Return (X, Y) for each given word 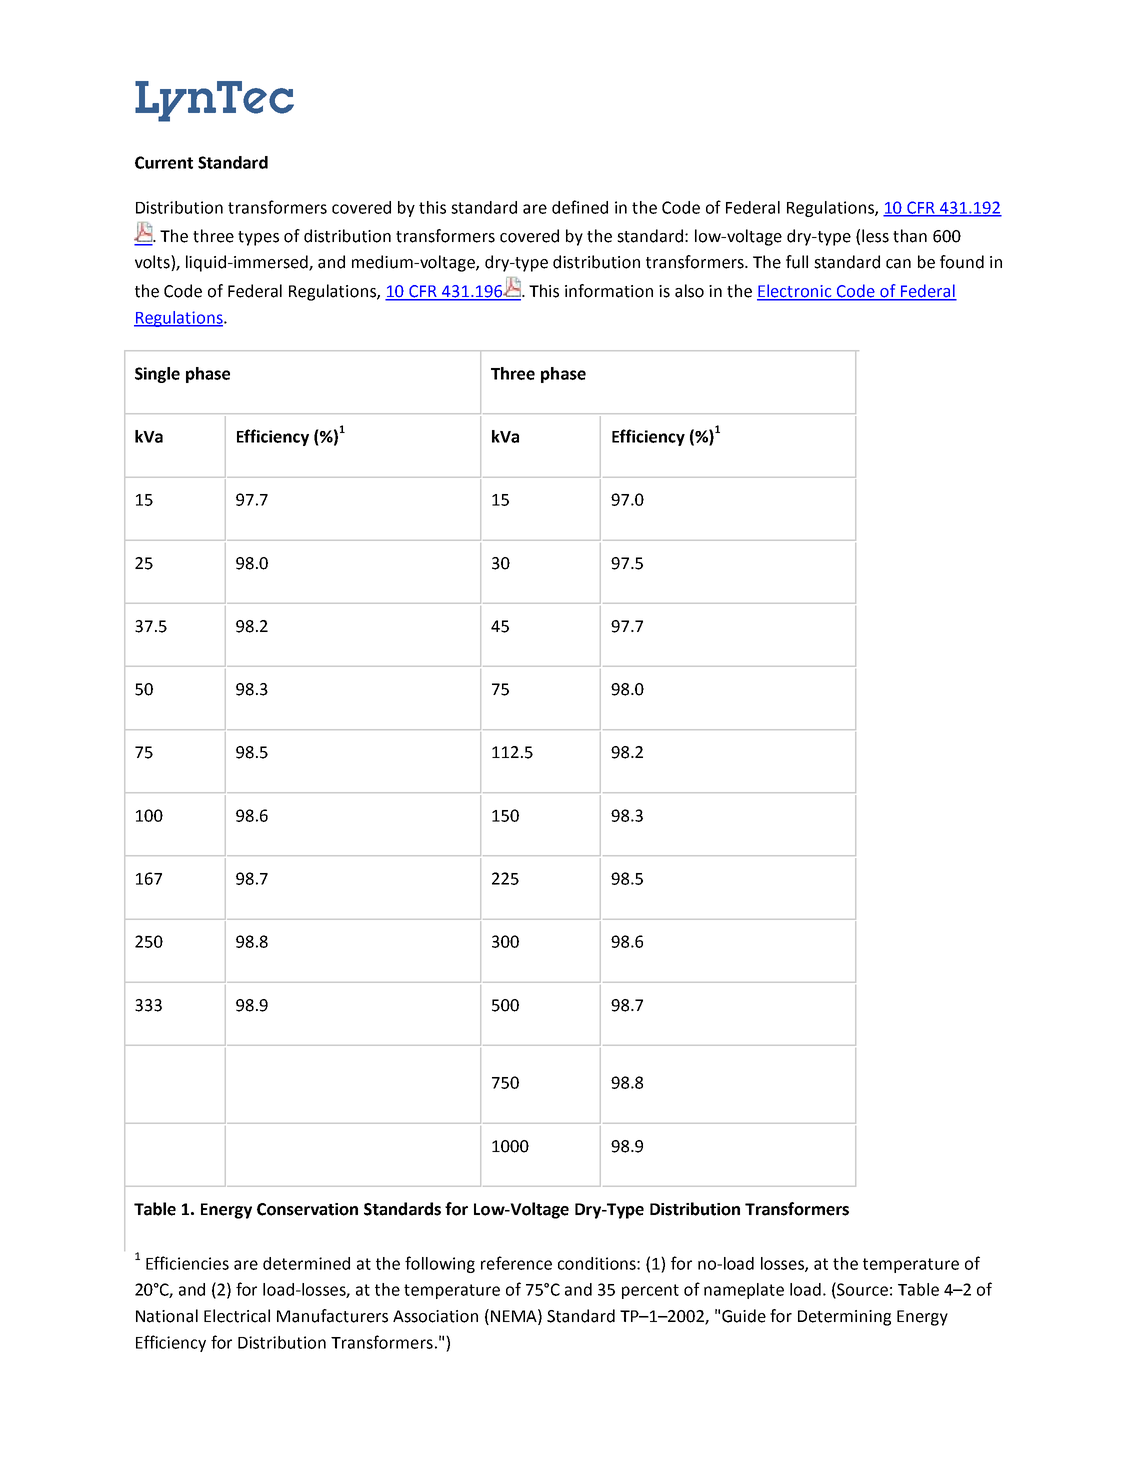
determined (306, 1263)
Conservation (307, 1209)
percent (650, 1291)
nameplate (744, 1291)
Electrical (237, 1316)
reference (516, 1263)
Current (164, 162)
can (898, 264)
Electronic (795, 292)
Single (157, 375)
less (875, 236)
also (689, 291)
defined (580, 207)
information (609, 291)
